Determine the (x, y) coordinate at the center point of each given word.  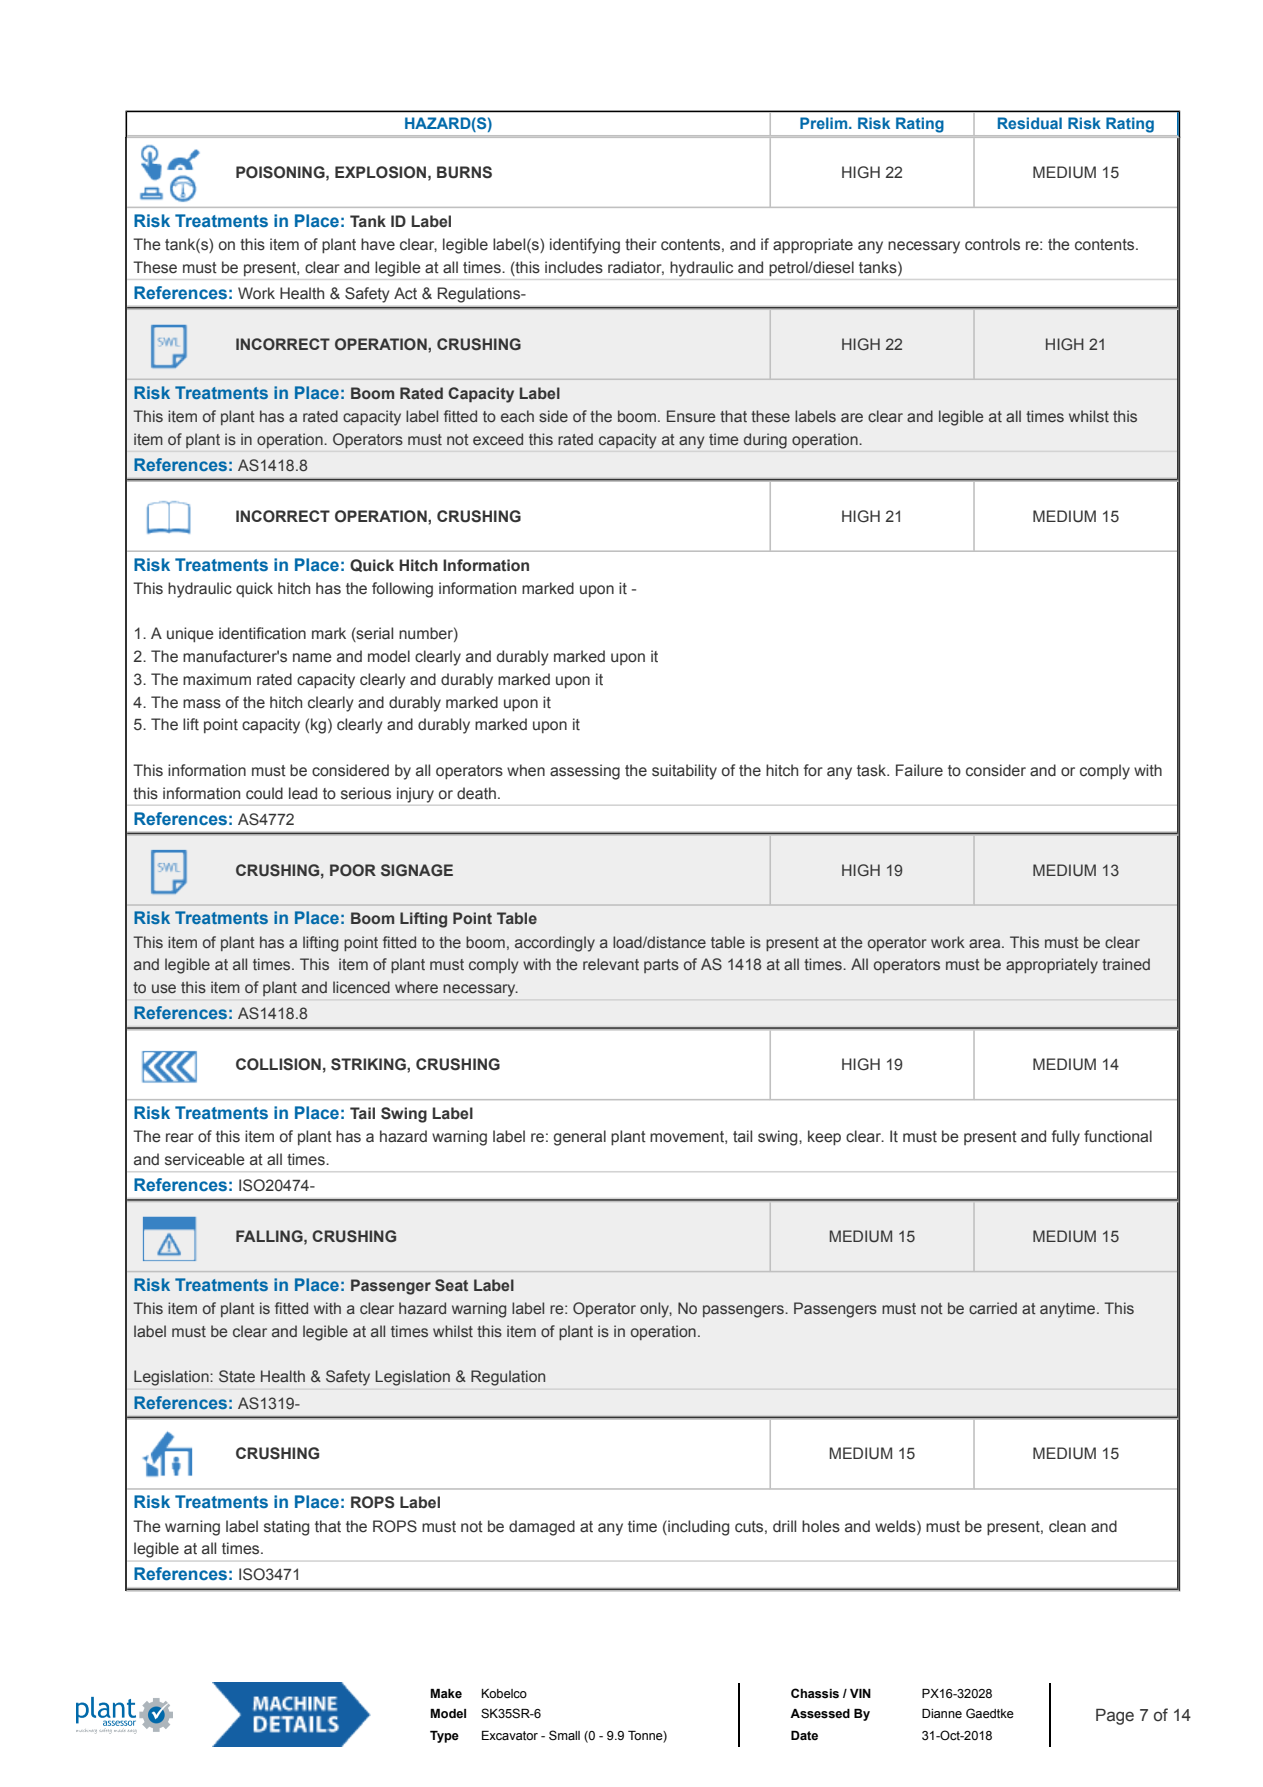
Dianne (942, 1714)
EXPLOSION (380, 172)
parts (661, 966)
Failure (919, 770)
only (656, 1310)
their (641, 244)
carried (993, 1308)
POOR (353, 870)
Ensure (691, 416)
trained (1126, 964)
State (237, 1376)
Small (564, 1735)
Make (446, 1694)
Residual (1030, 123)
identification (262, 633)
